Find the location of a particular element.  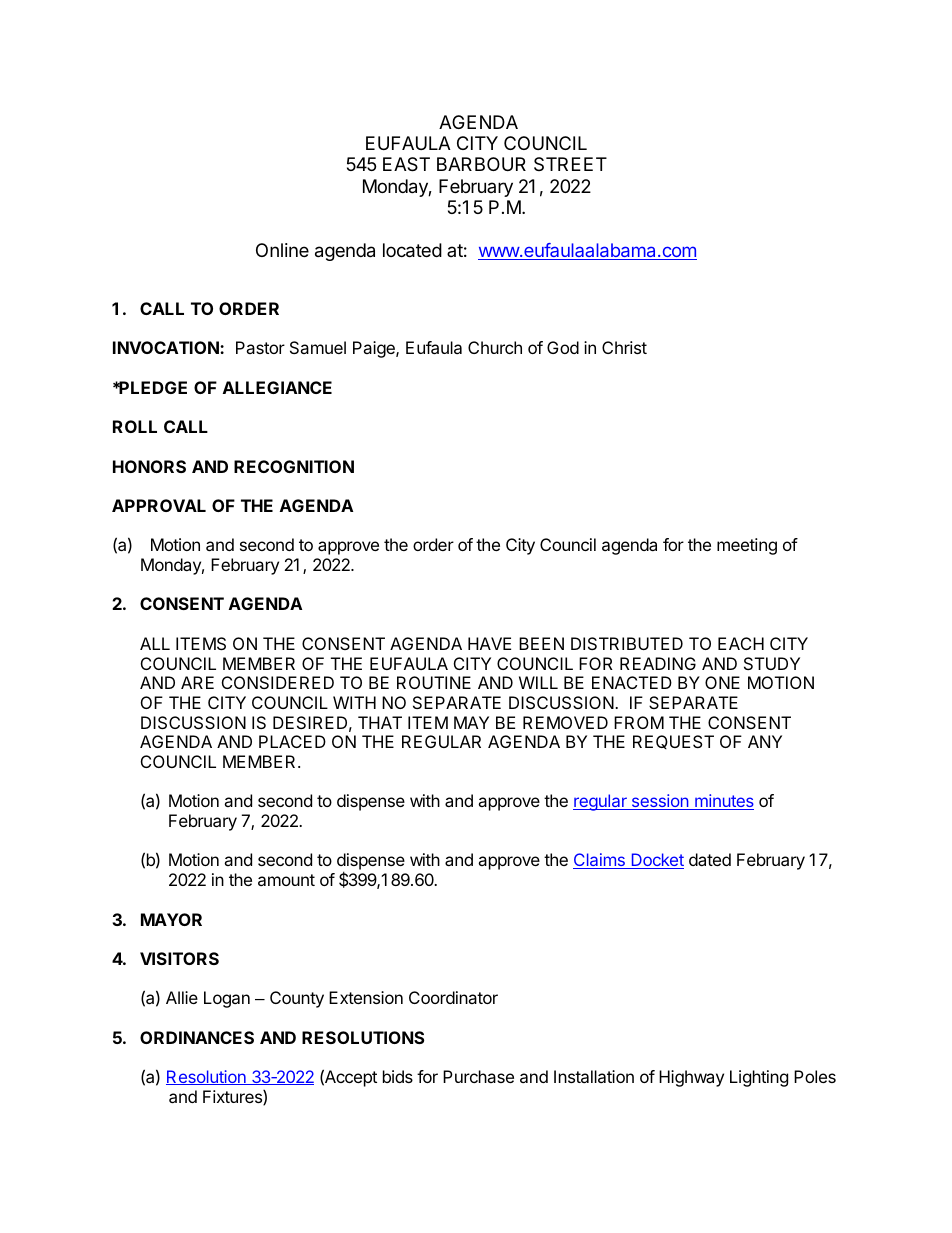

dated is located at coordinates (710, 859).
